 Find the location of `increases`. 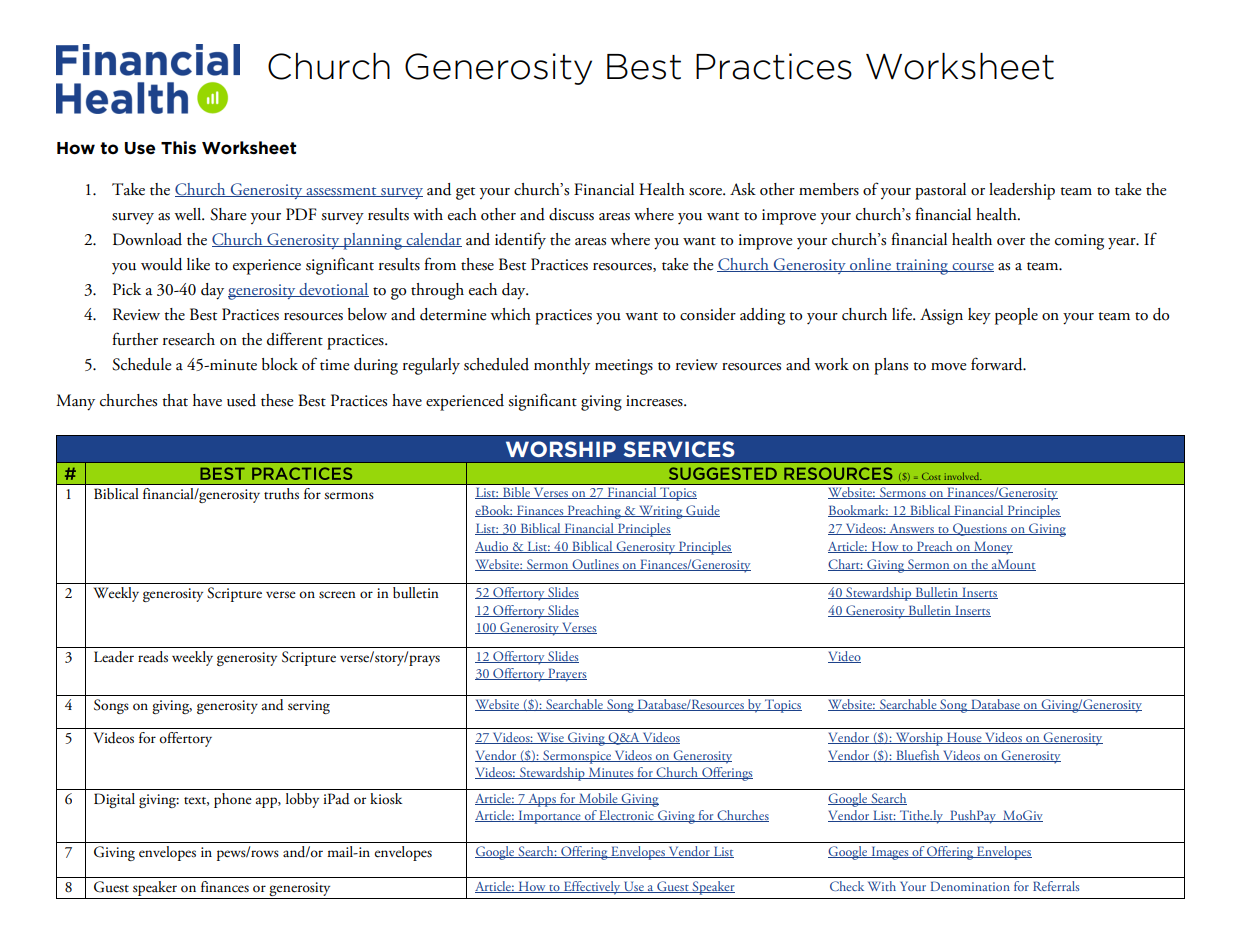

increases is located at coordinates (655, 401).
